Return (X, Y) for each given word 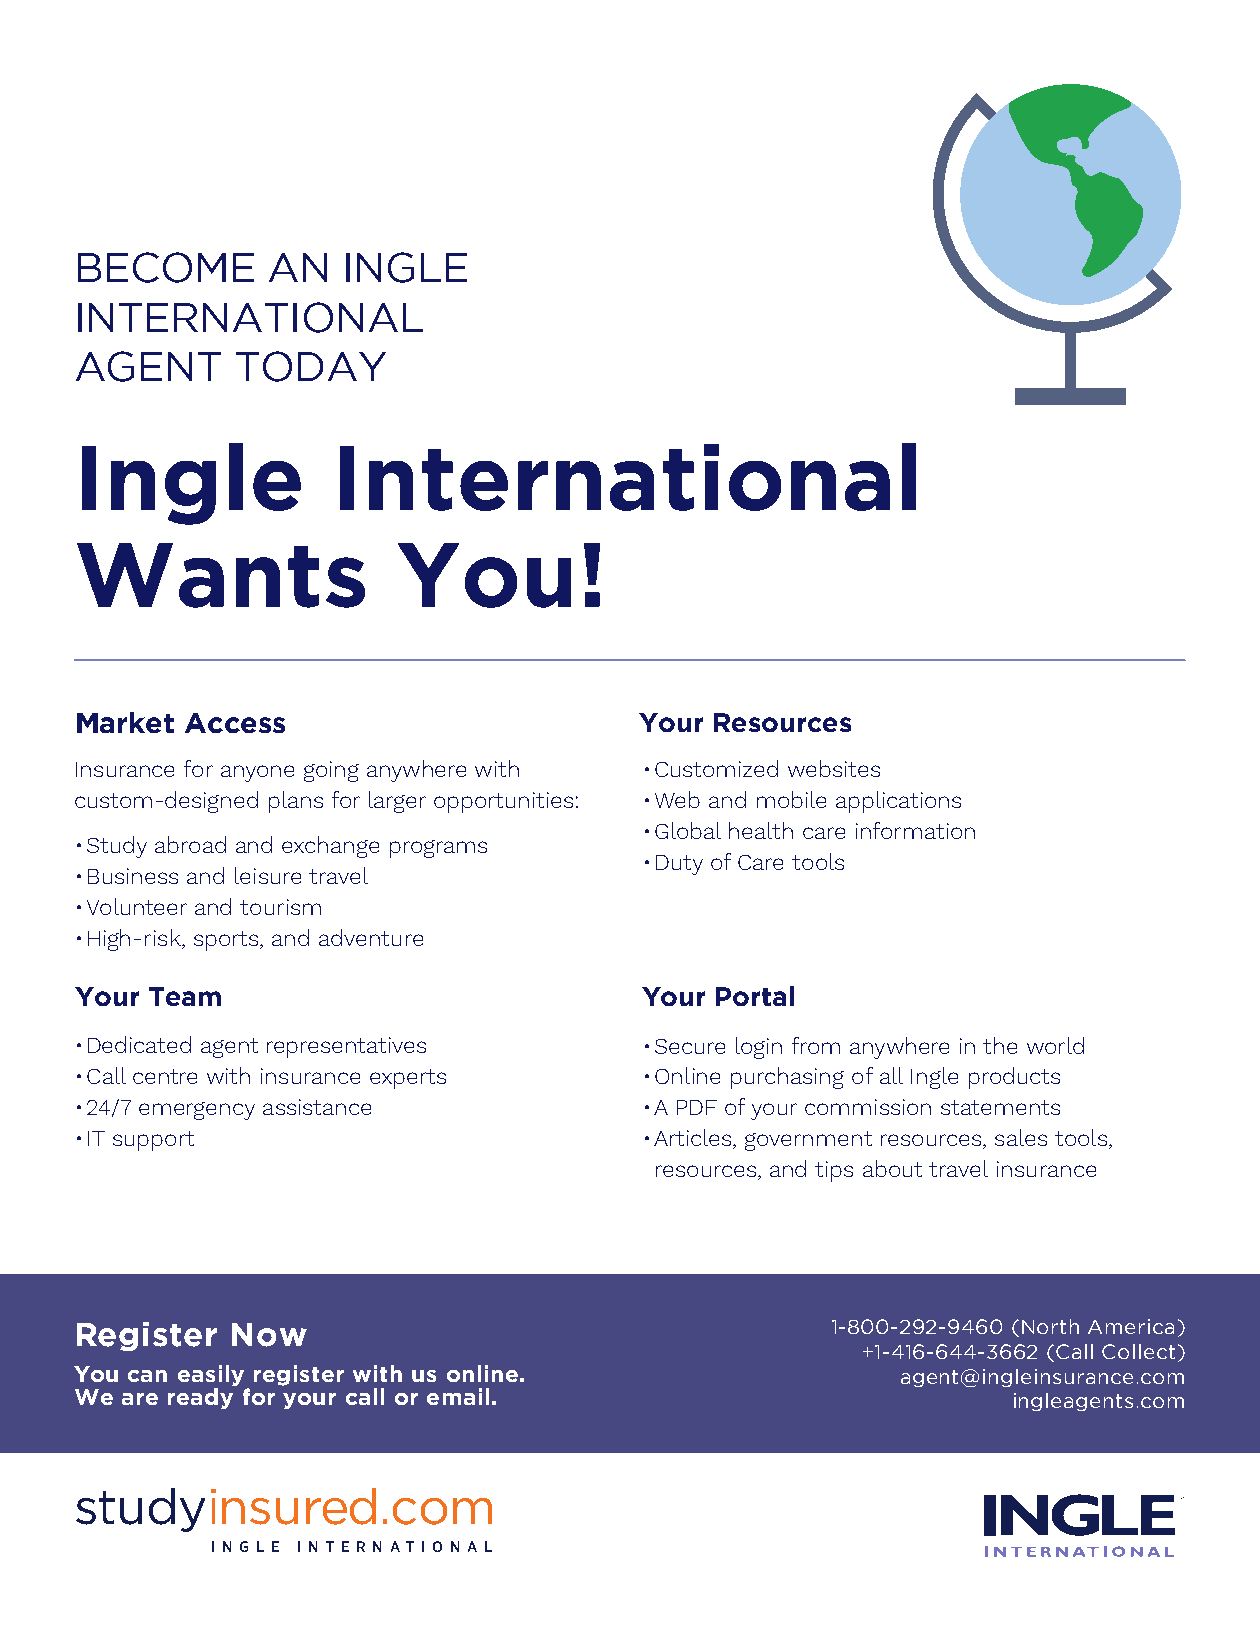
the (1000, 1045)
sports (227, 941)
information (915, 830)
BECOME (166, 267)
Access (235, 723)
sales (1021, 1137)
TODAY (311, 366)
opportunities (503, 802)
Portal (755, 996)
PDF (697, 1107)
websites (834, 768)
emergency (197, 1111)
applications (898, 802)
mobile (791, 799)
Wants (221, 575)
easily (211, 1375)
